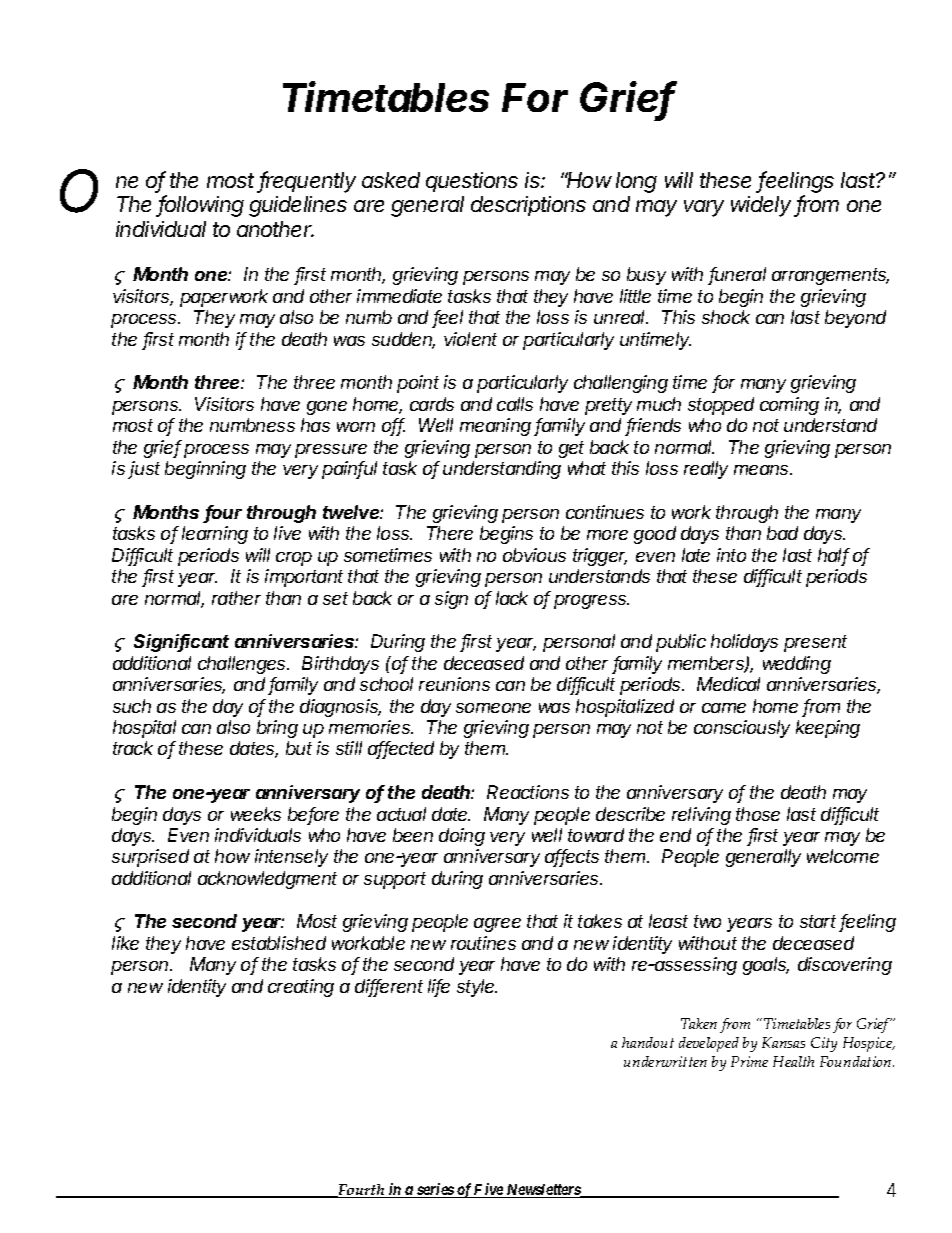 The image size is (952, 1233). What do you see at coordinates (215, 535) in the screenshot?
I see `learning` at bounding box center [215, 535].
